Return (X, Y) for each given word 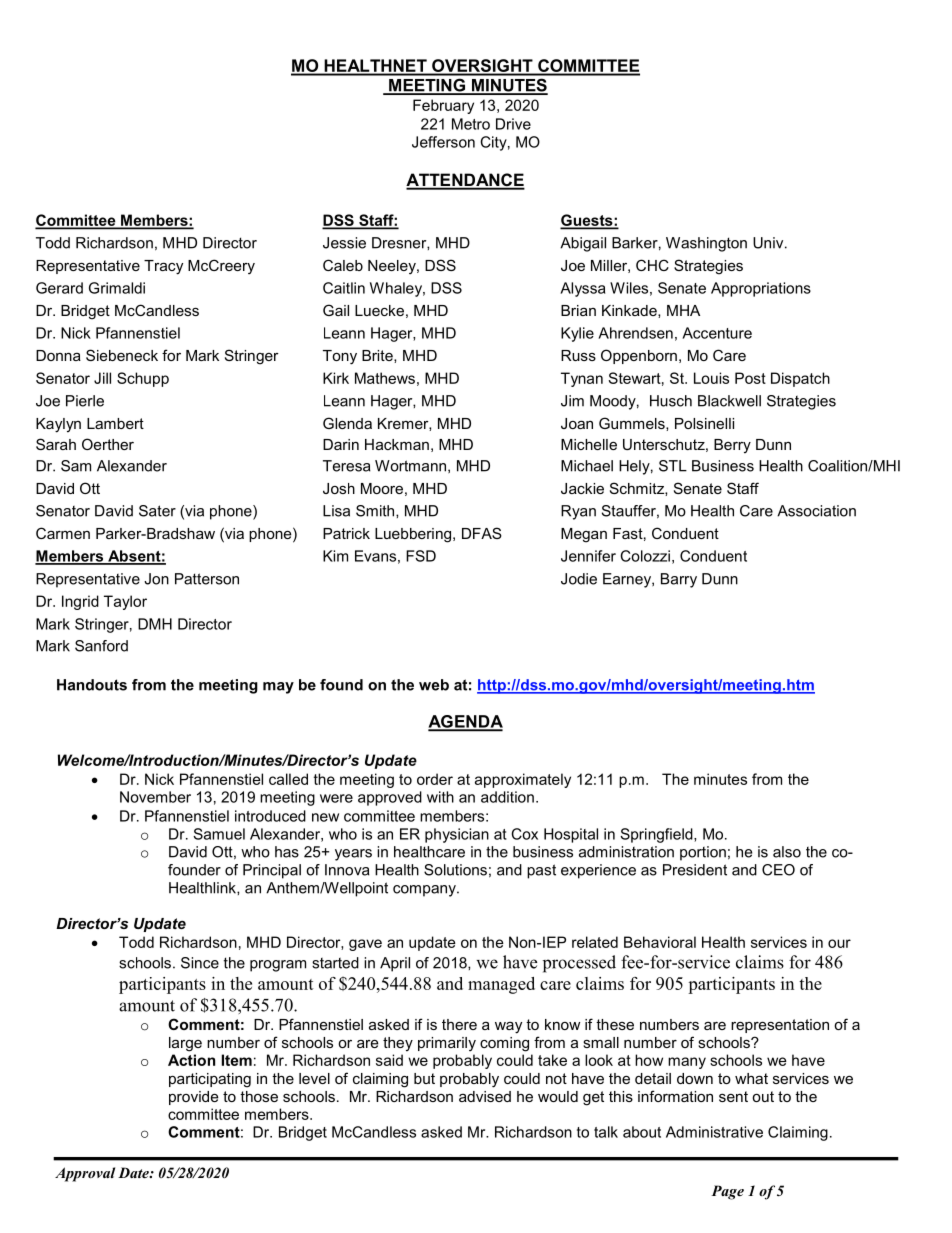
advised (485, 1096)
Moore (382, 488)
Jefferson (443, 142)
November (155, 797)
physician (457, 835)
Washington (706, 244)
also (787, 852)
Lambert (115, 423)
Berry (732, 446)
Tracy (163, 267)
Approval (85, 1174)
